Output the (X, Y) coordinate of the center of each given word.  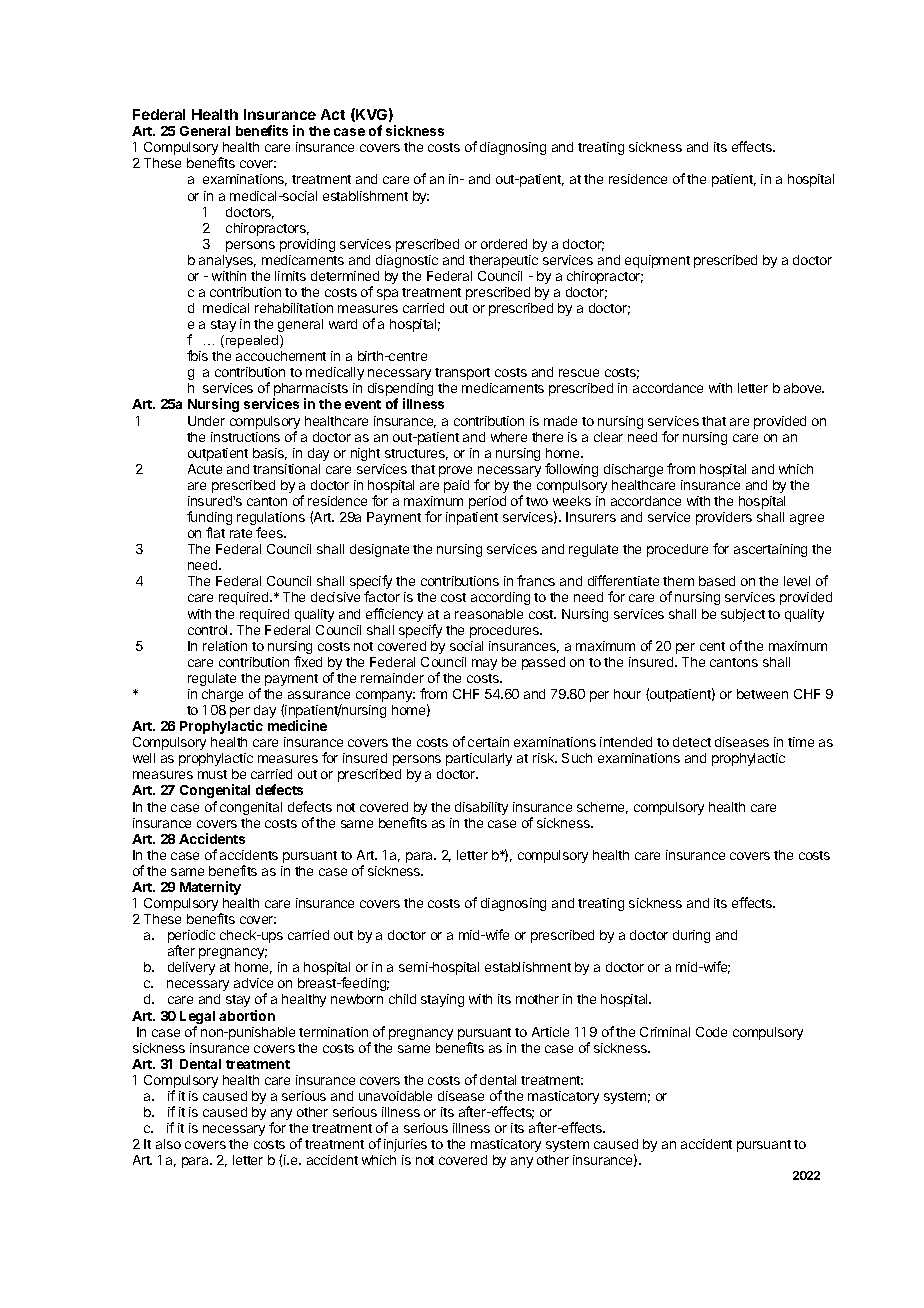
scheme (602, 808)
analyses (227, 261)
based (717, 581)
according (500, 598)
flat (215, 532)
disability (481, 808)
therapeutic (503, 261)
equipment (657, 261)
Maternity (210, 888)
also (168, 1144)
